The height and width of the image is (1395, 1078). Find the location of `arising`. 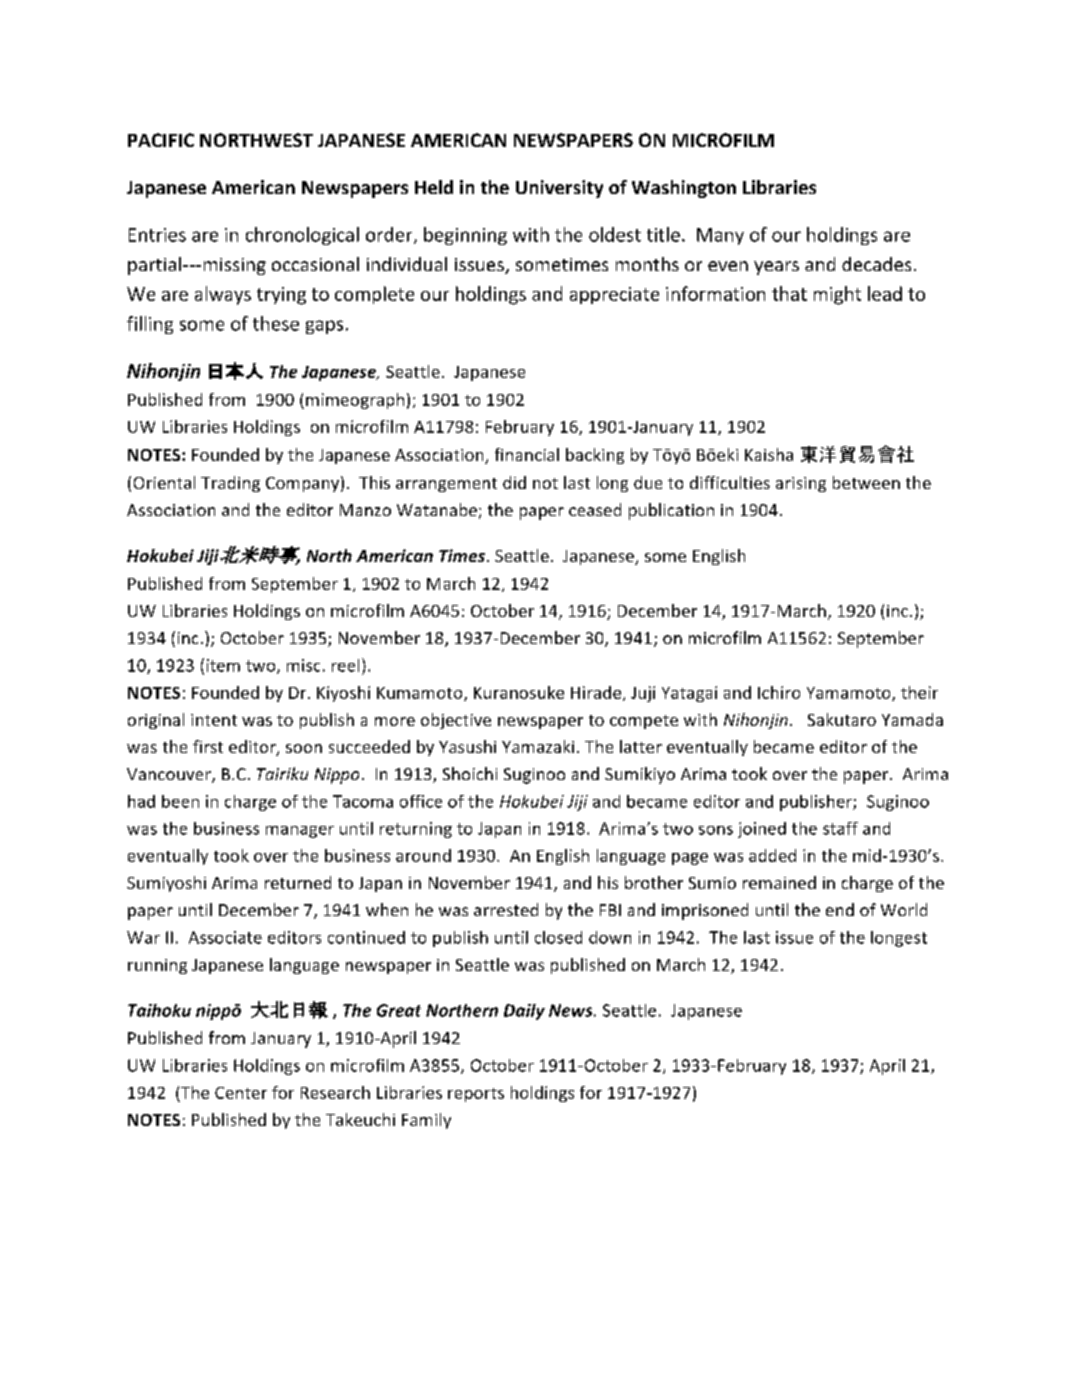

arising is located at coordinates (801, 484).
